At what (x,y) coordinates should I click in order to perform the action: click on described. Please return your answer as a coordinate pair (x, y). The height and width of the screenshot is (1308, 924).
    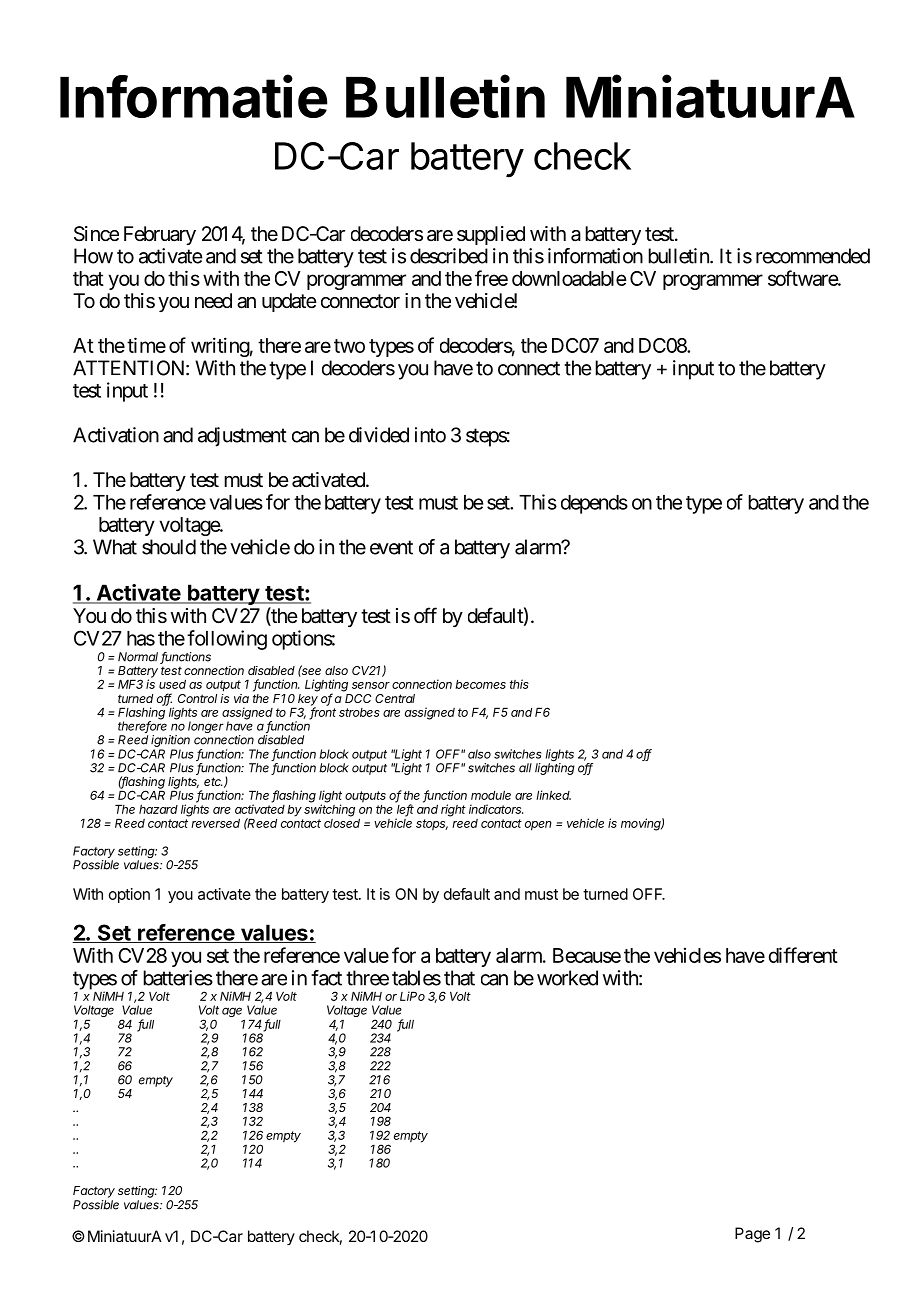
    Looking at the image, I should click on (449, 256).
